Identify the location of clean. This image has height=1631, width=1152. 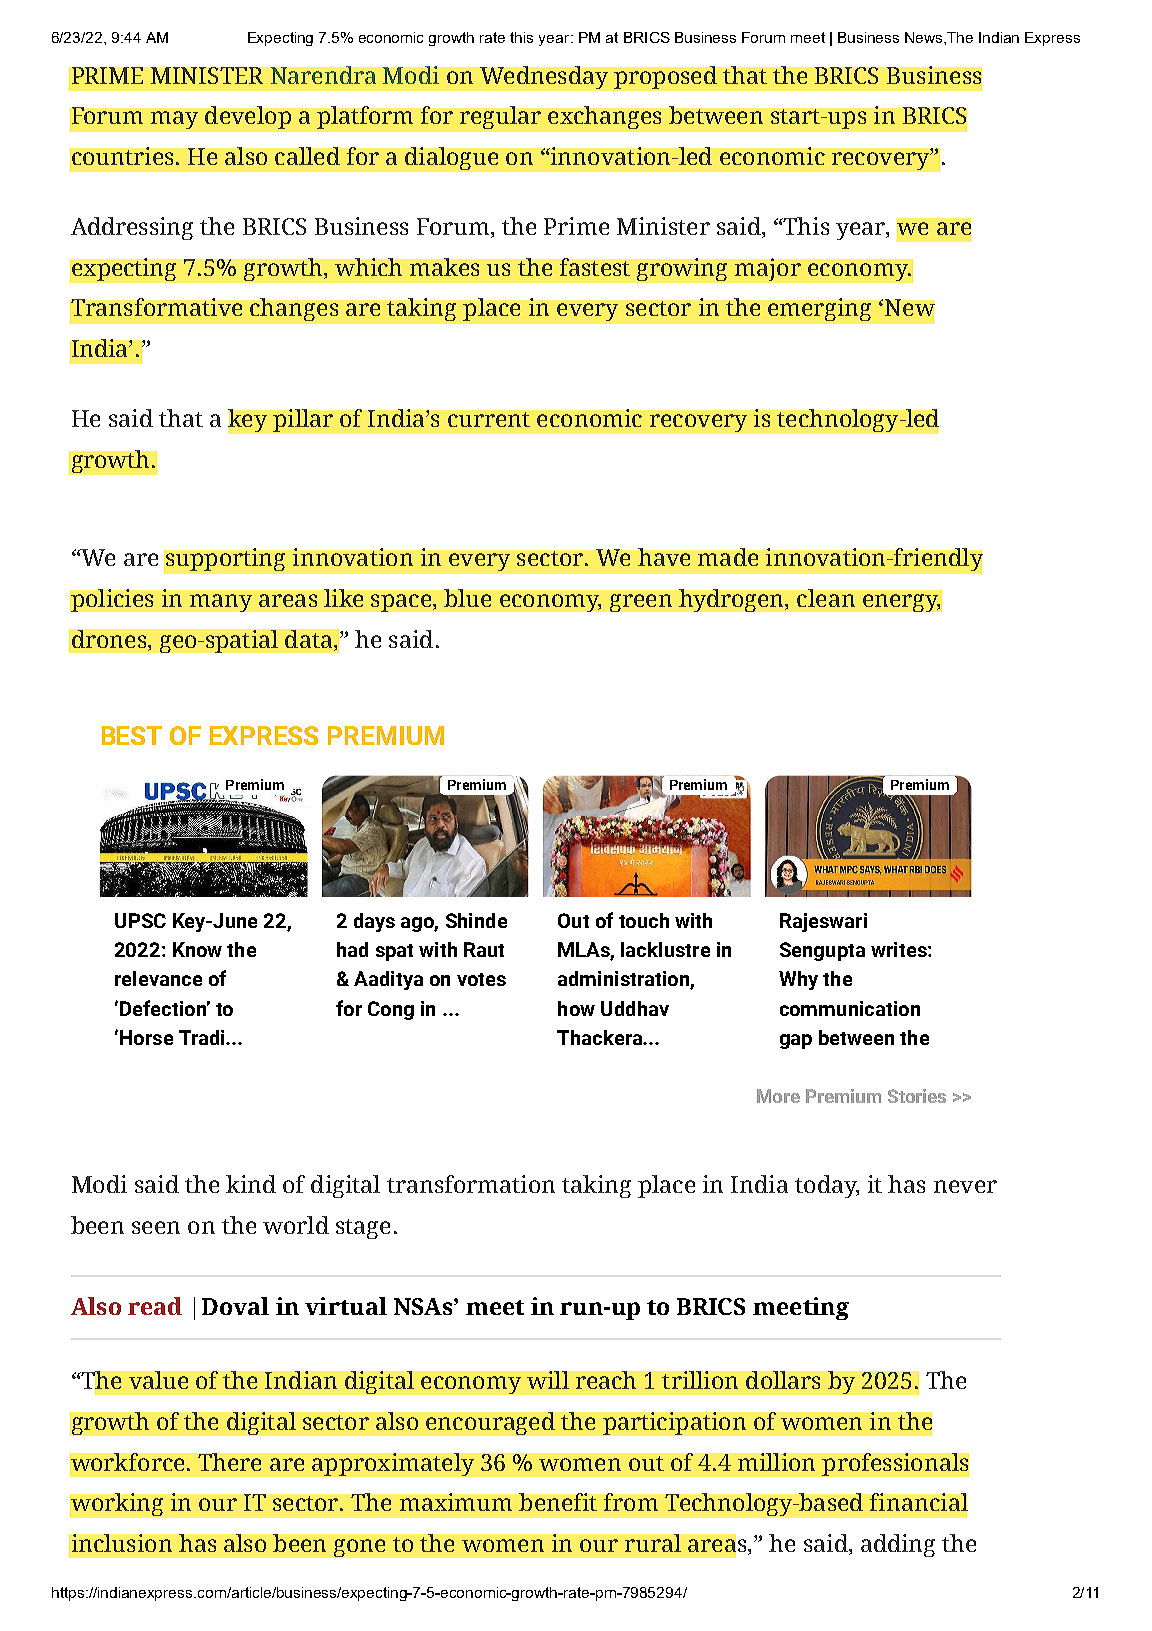
(826, 598).
